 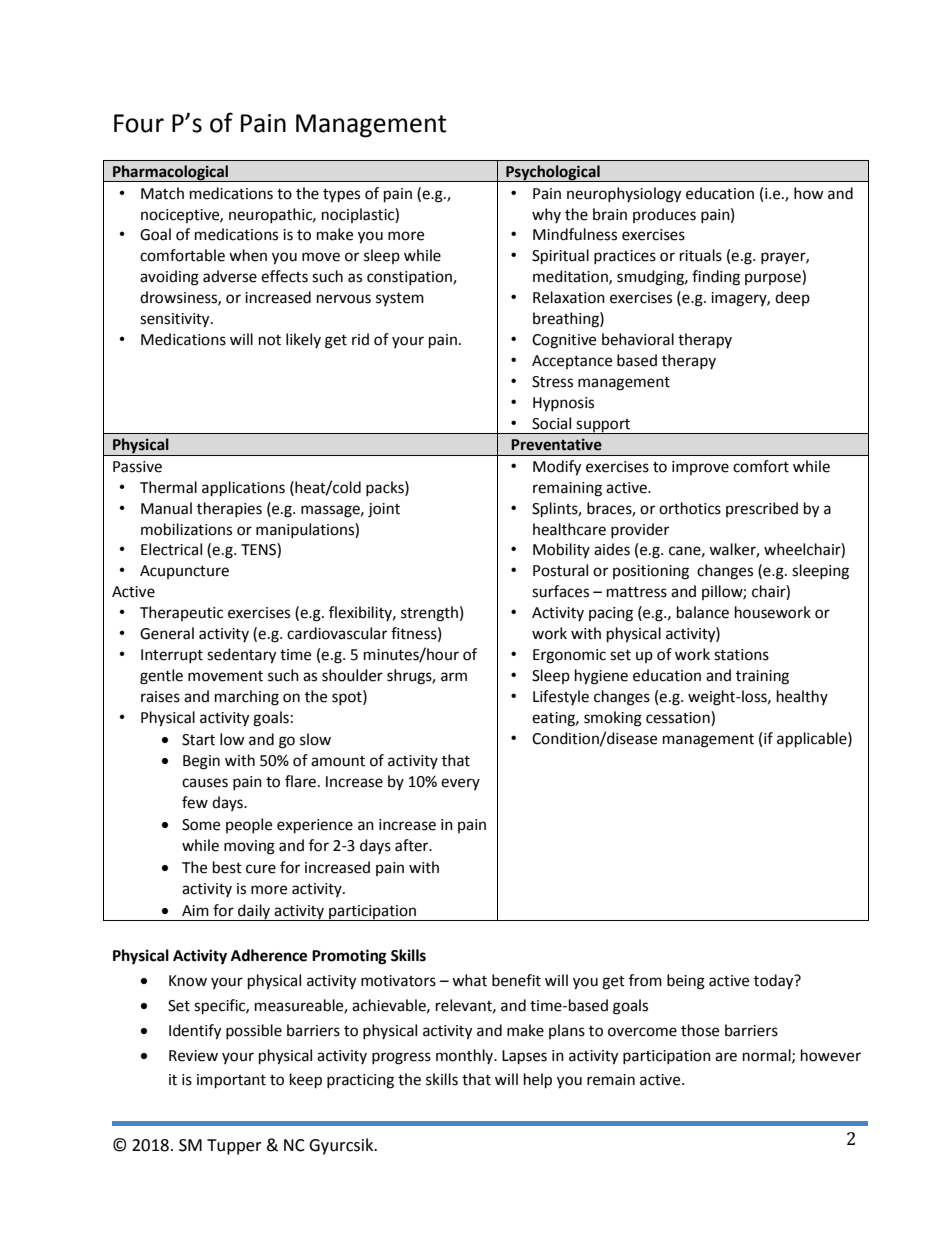 What do you see at coordinates (171, 173) in the document?
I see `Pharmacological` at bounding box center [171, 173].
